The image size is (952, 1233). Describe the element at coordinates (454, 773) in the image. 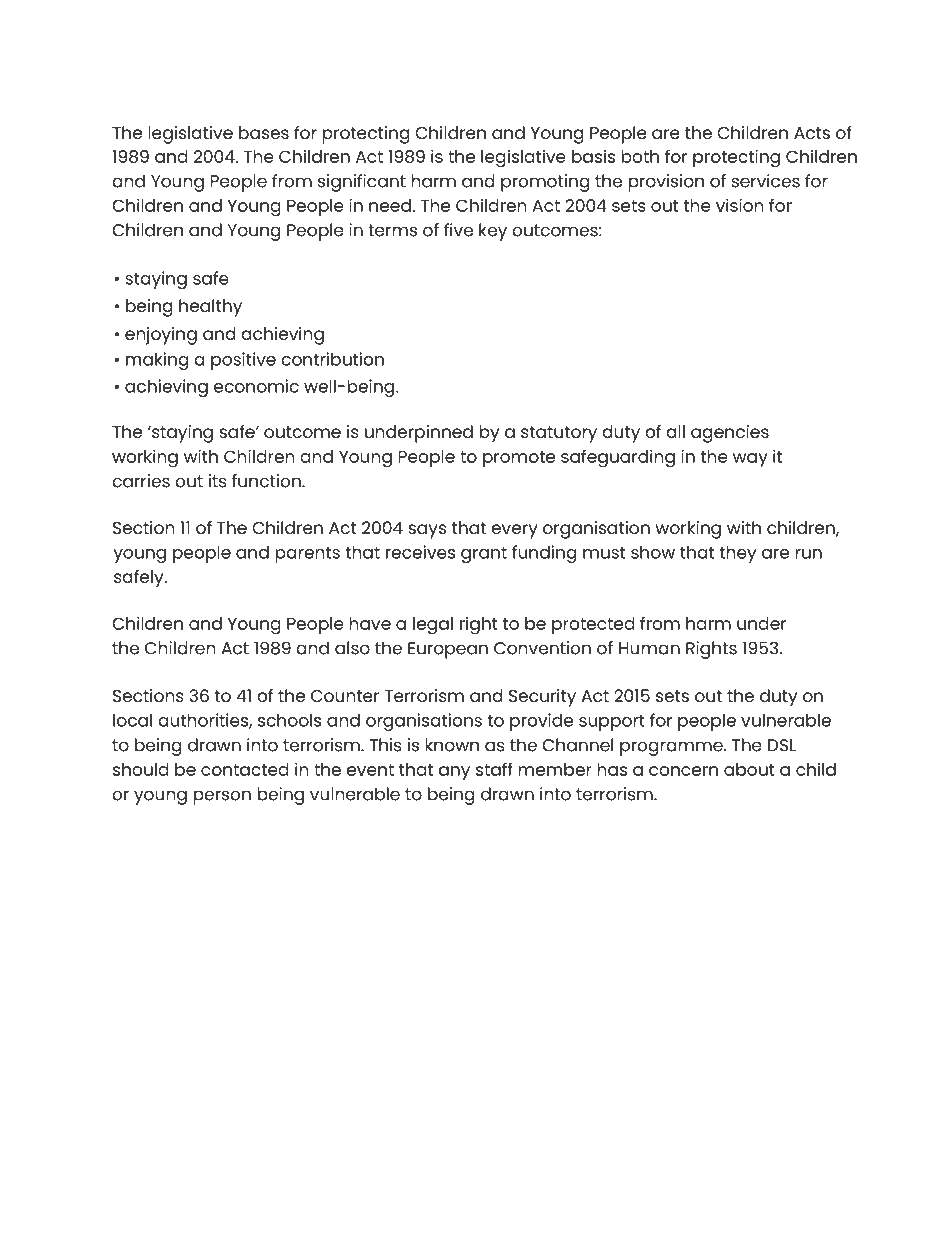

I see `any` at that location.
